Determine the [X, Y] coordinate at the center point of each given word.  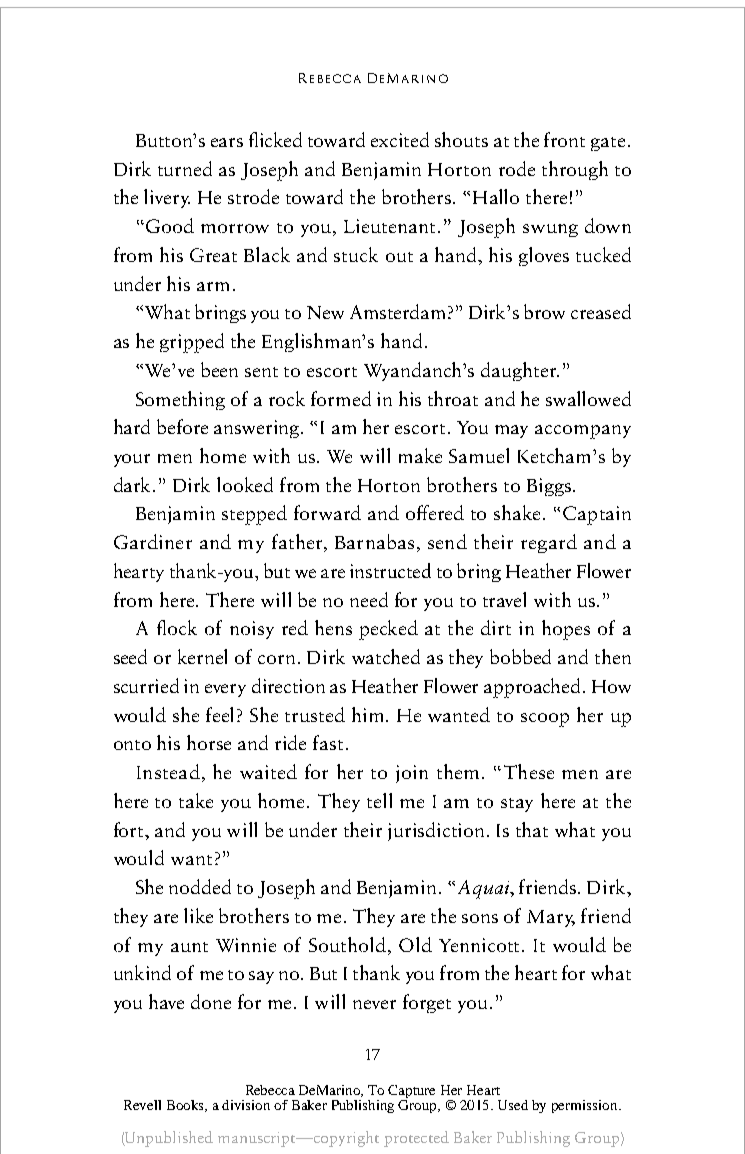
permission [586, 1106]
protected [416, 1139]
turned [185, 168]
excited [400, 139]
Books [187, 1106]
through [575, 170]
